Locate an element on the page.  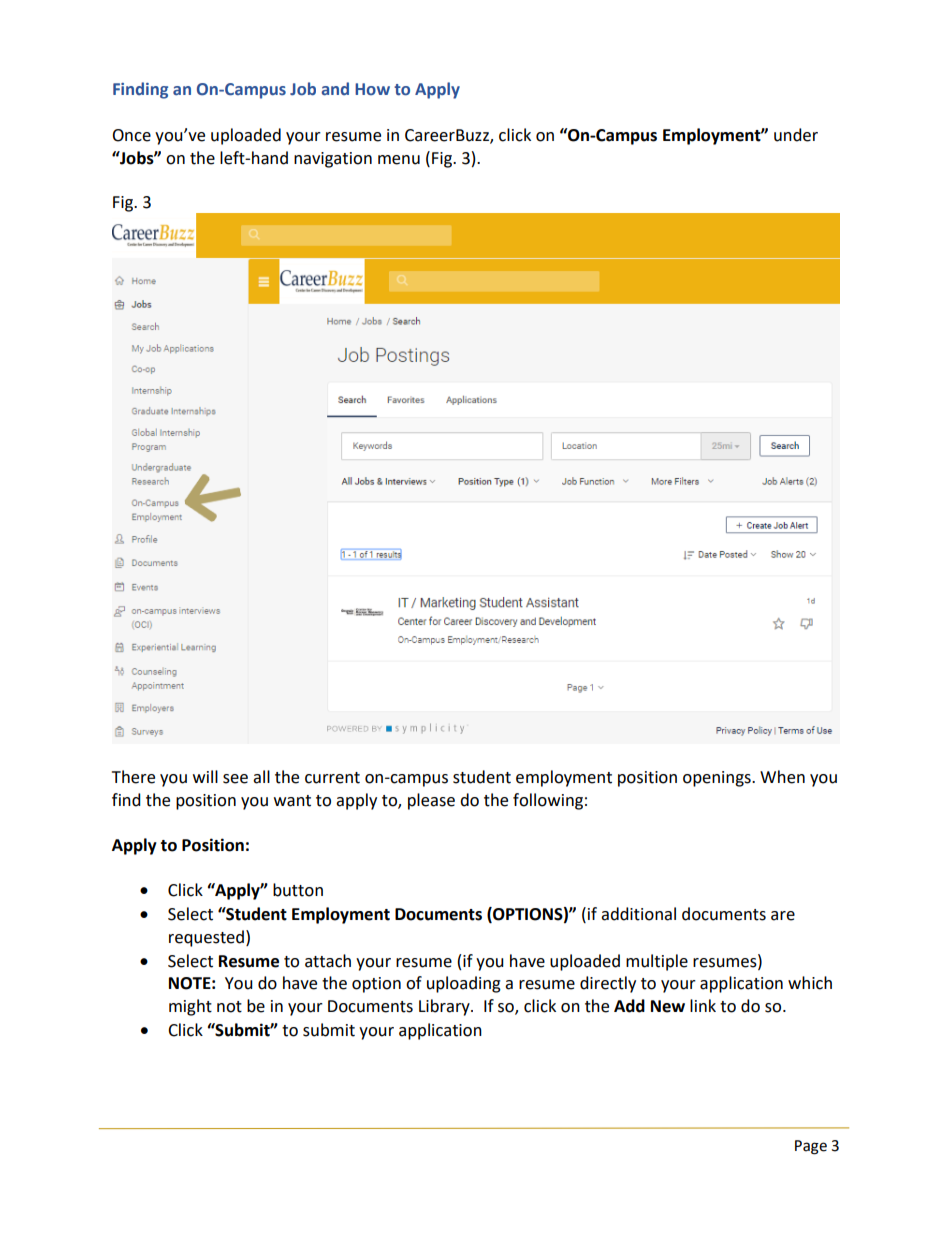
How is located at coordinates (372, 89).
